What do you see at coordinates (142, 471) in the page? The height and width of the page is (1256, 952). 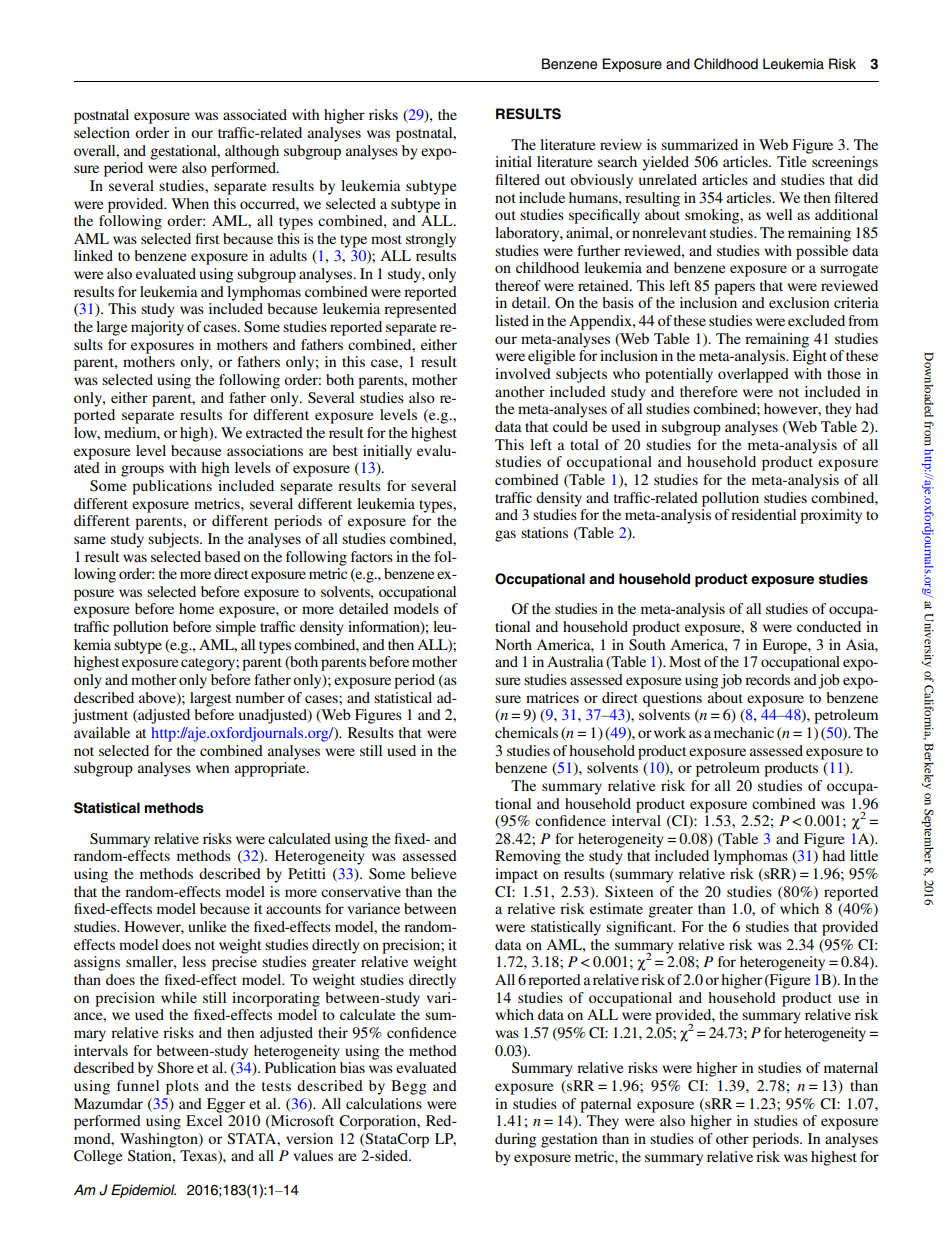 I see `groups` at bounding box center [142, 471].
